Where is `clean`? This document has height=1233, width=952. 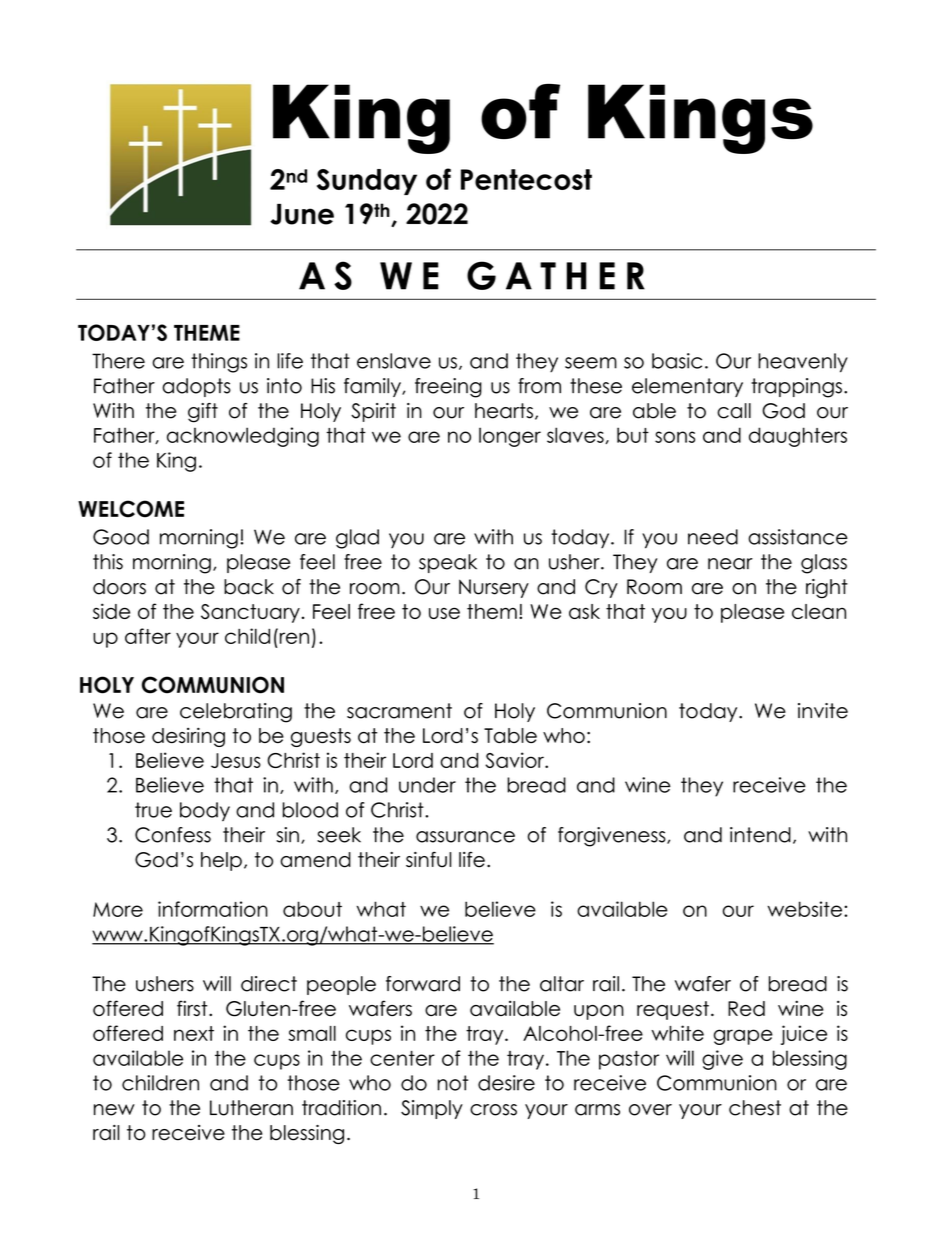 clean is located at coordinates (819, 611).
